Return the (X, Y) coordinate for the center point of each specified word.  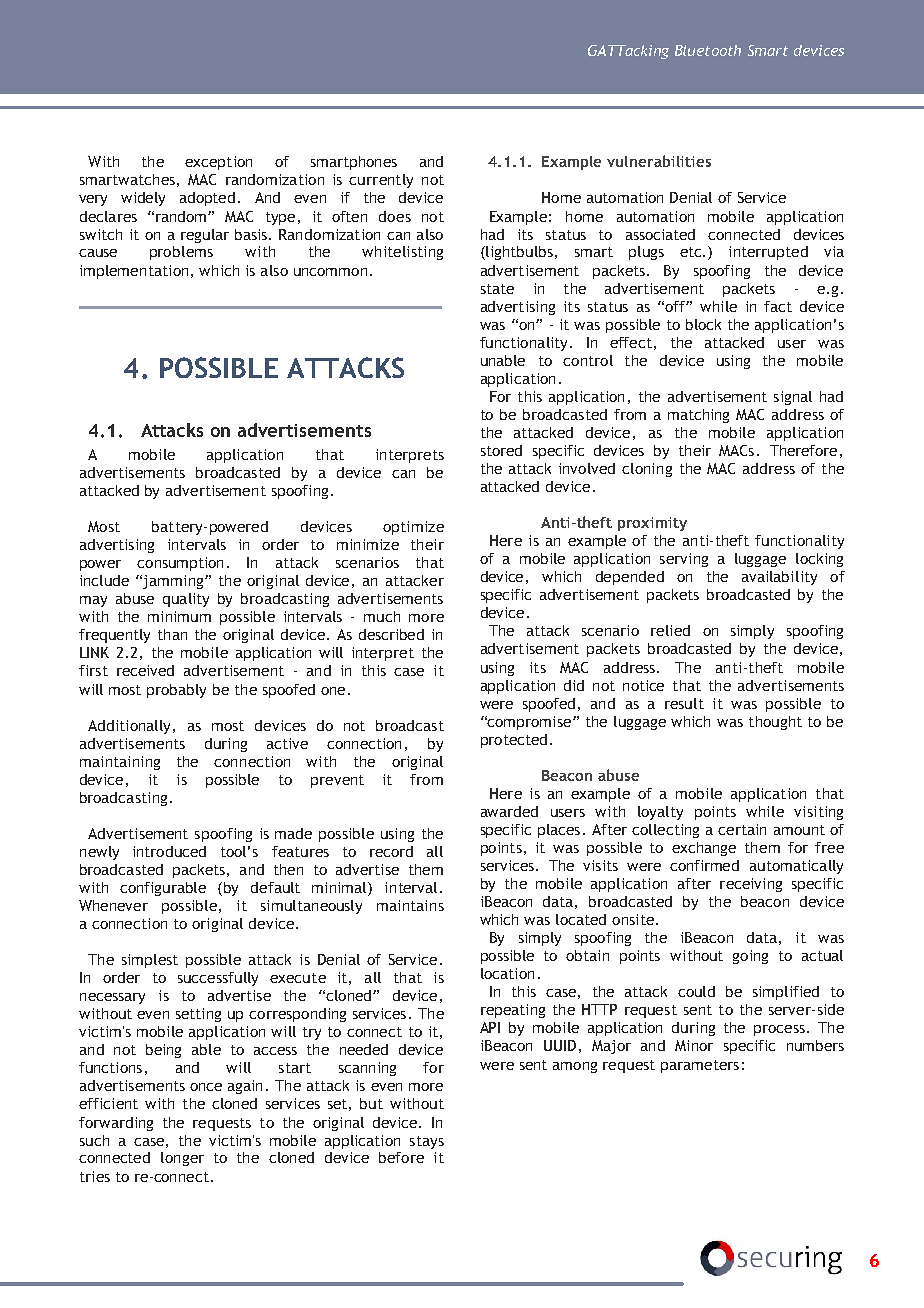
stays (427, 1142)
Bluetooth (708, 50)
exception (218, 163)
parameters (700, 1066)
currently (381, 181)
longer (182, 1159)
